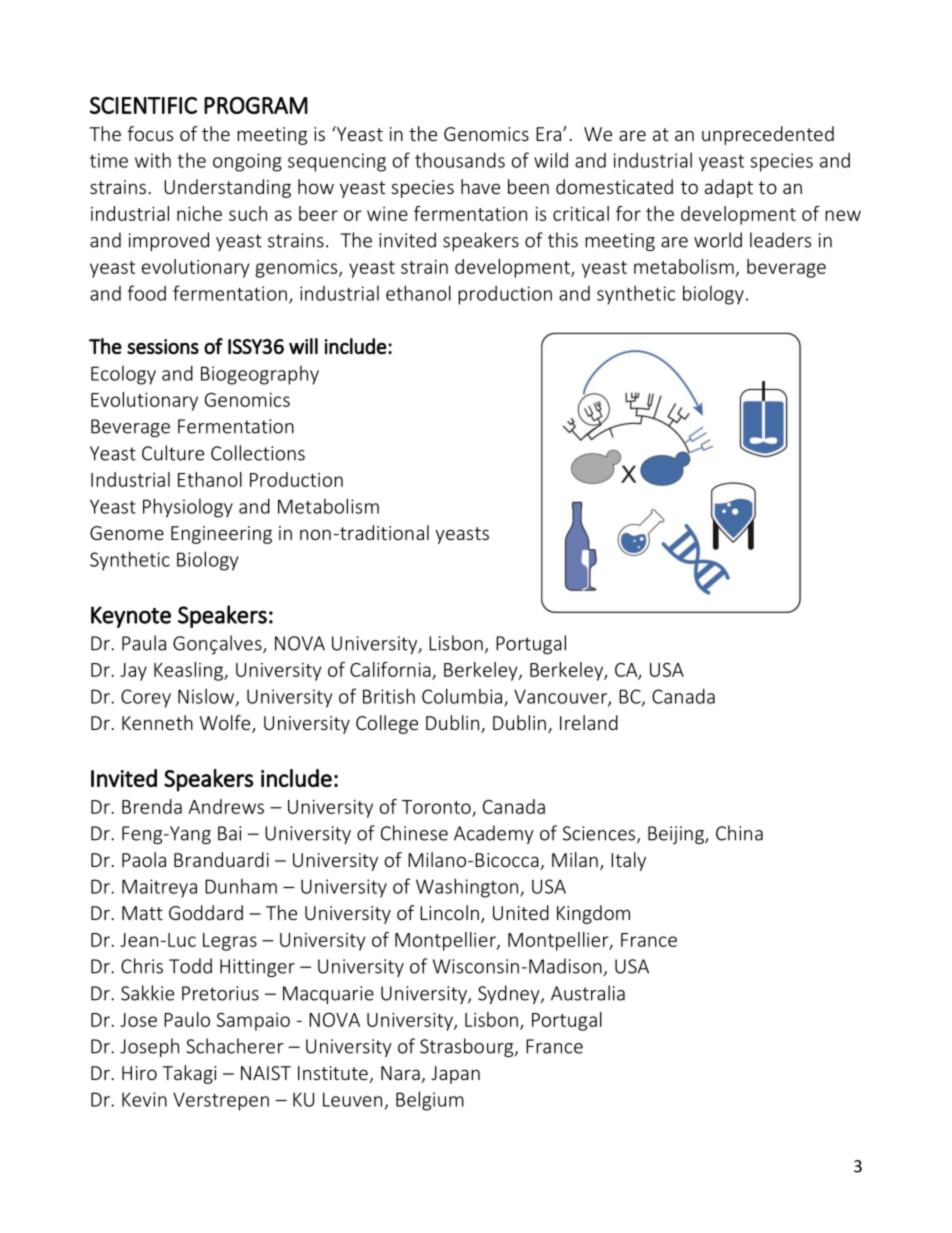 The height and width of the screenshot is (1233, 952). Describe the element at coordinates (588, 993) in the screenshot. I see `Australia` at that location.
